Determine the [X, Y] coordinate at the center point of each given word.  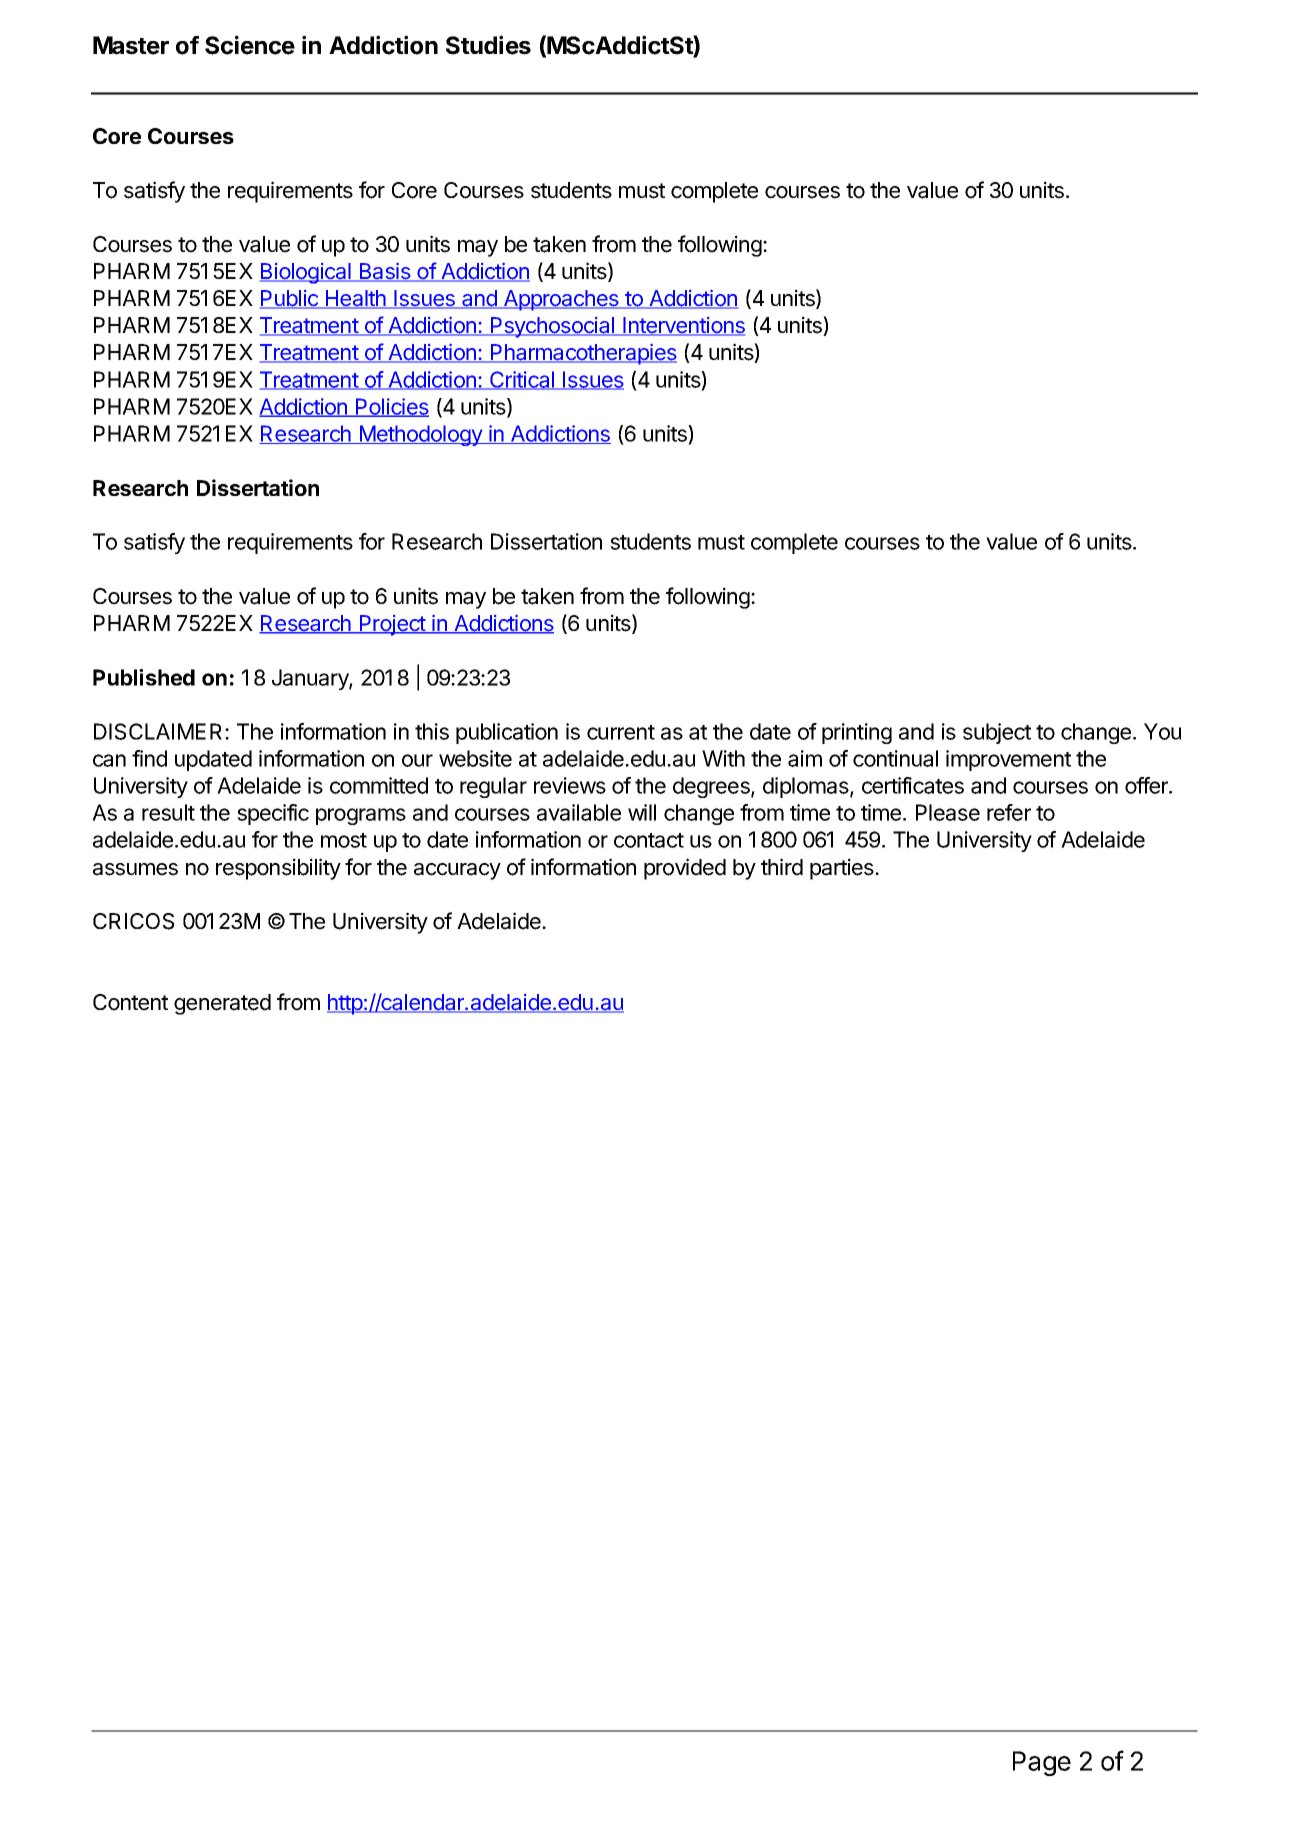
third [782, 867]
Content [130, 1002]
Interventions [683, 326]
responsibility [278, 869]
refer [1009, 812]
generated [222, 1004]
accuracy [457, 871]
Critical [522, 380]
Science [250, 45]
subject [997, 733]
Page [1042, 1763]
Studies [488, 45]
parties [843, 869]
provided [685, 869]
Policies [391, 407]
